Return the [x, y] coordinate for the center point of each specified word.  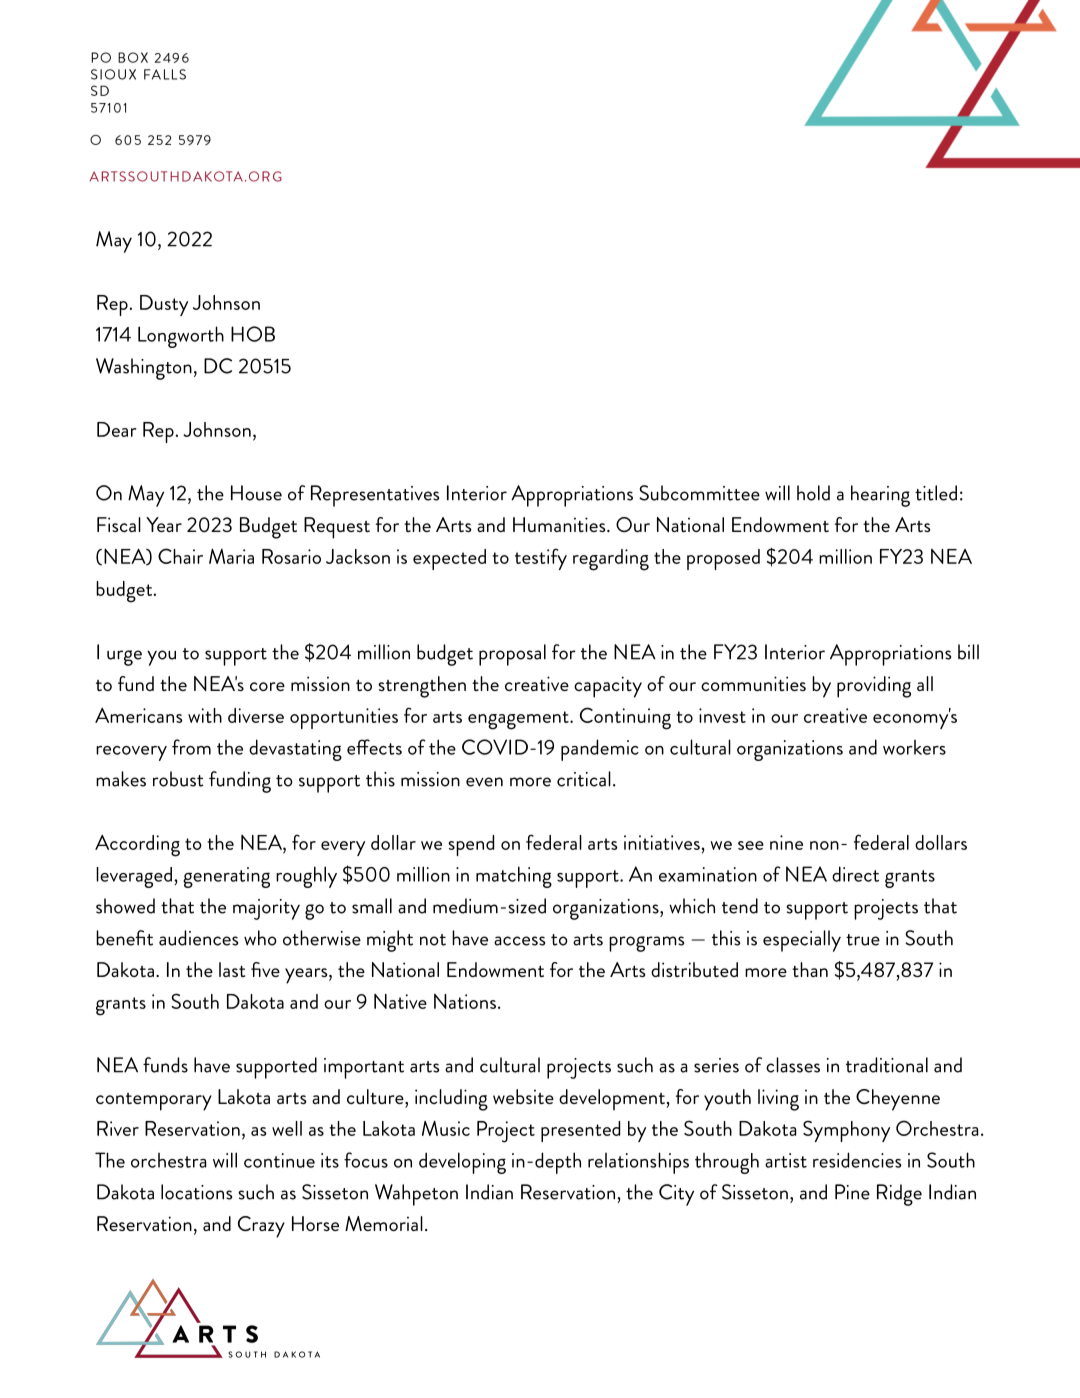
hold [813, 493]
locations [196, 1192]
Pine [852, 1192]
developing [462, 1163]
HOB [253, 334]
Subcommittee [699, 493]
